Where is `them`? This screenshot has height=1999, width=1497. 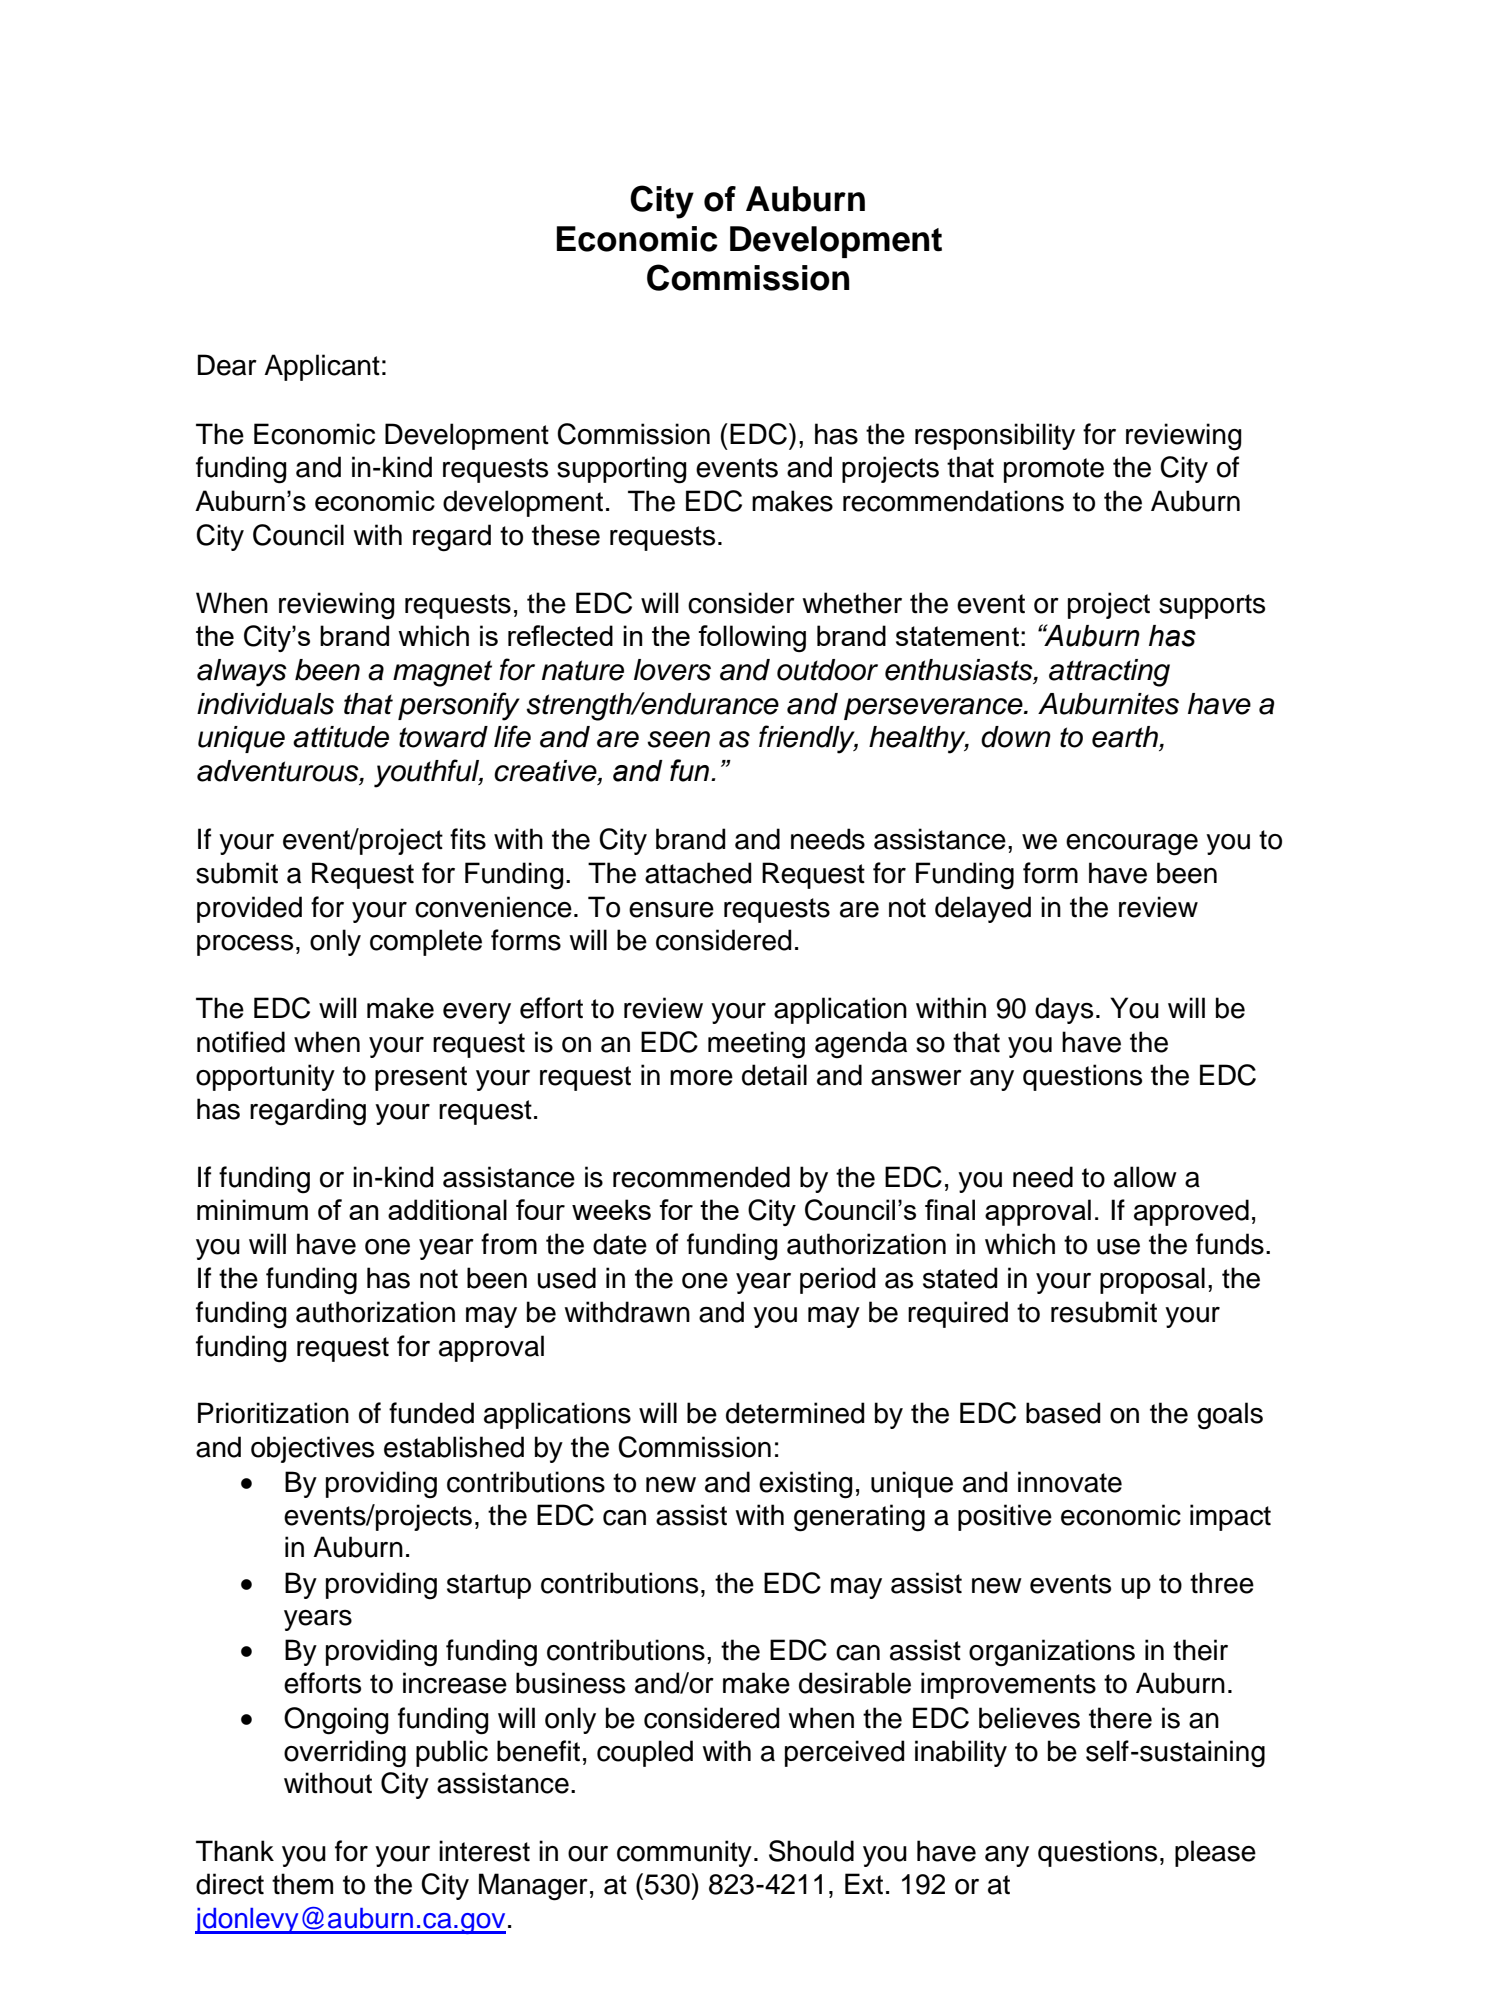 them is located at coordinates (302, 1884).
